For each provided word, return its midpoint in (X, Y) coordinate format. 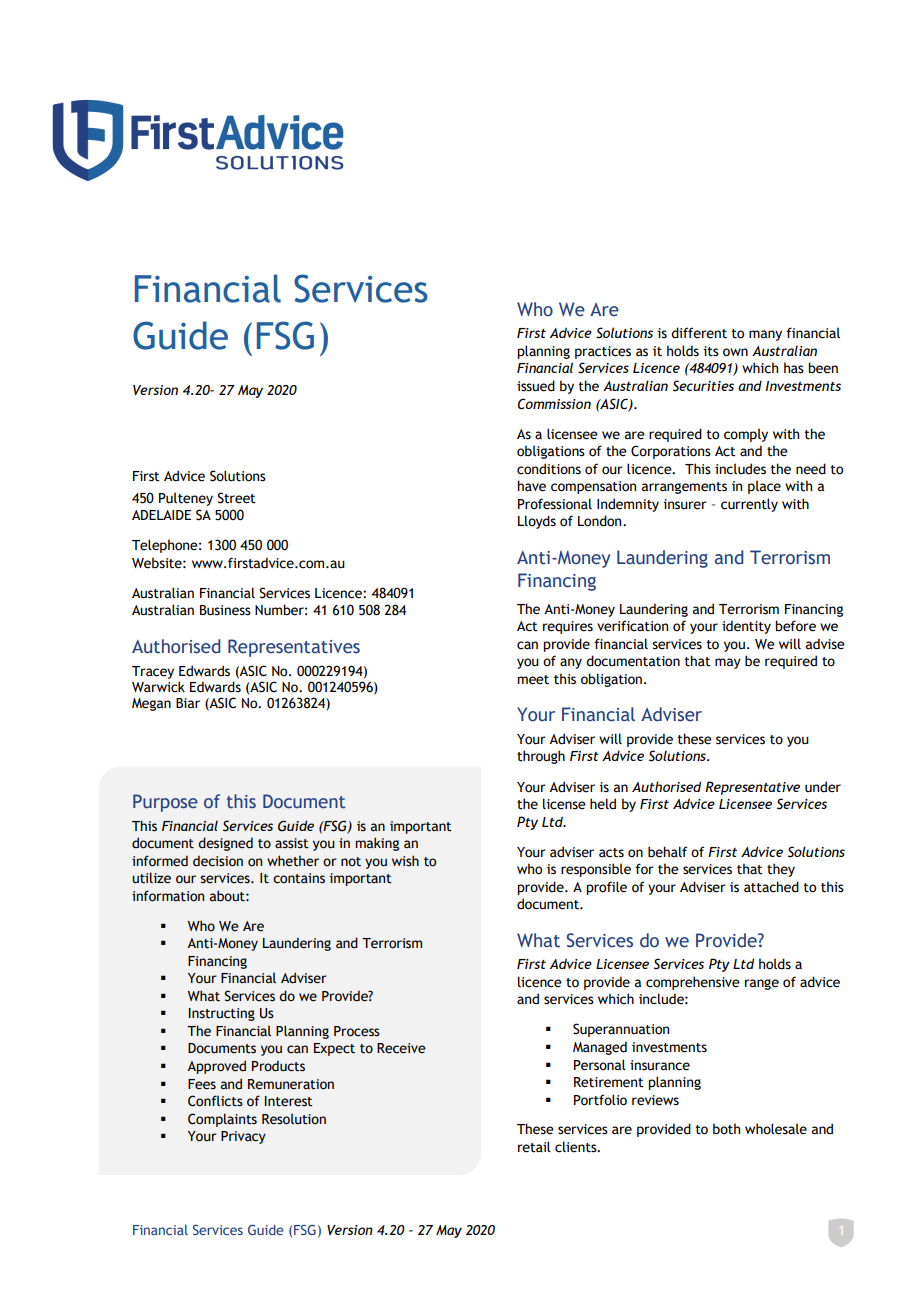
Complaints (222, 1120)
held (603, 804)
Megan (151, 704)
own (735, 352)
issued (536, 386)
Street (236, 498)
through (541, 757)
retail (534, 1147)
